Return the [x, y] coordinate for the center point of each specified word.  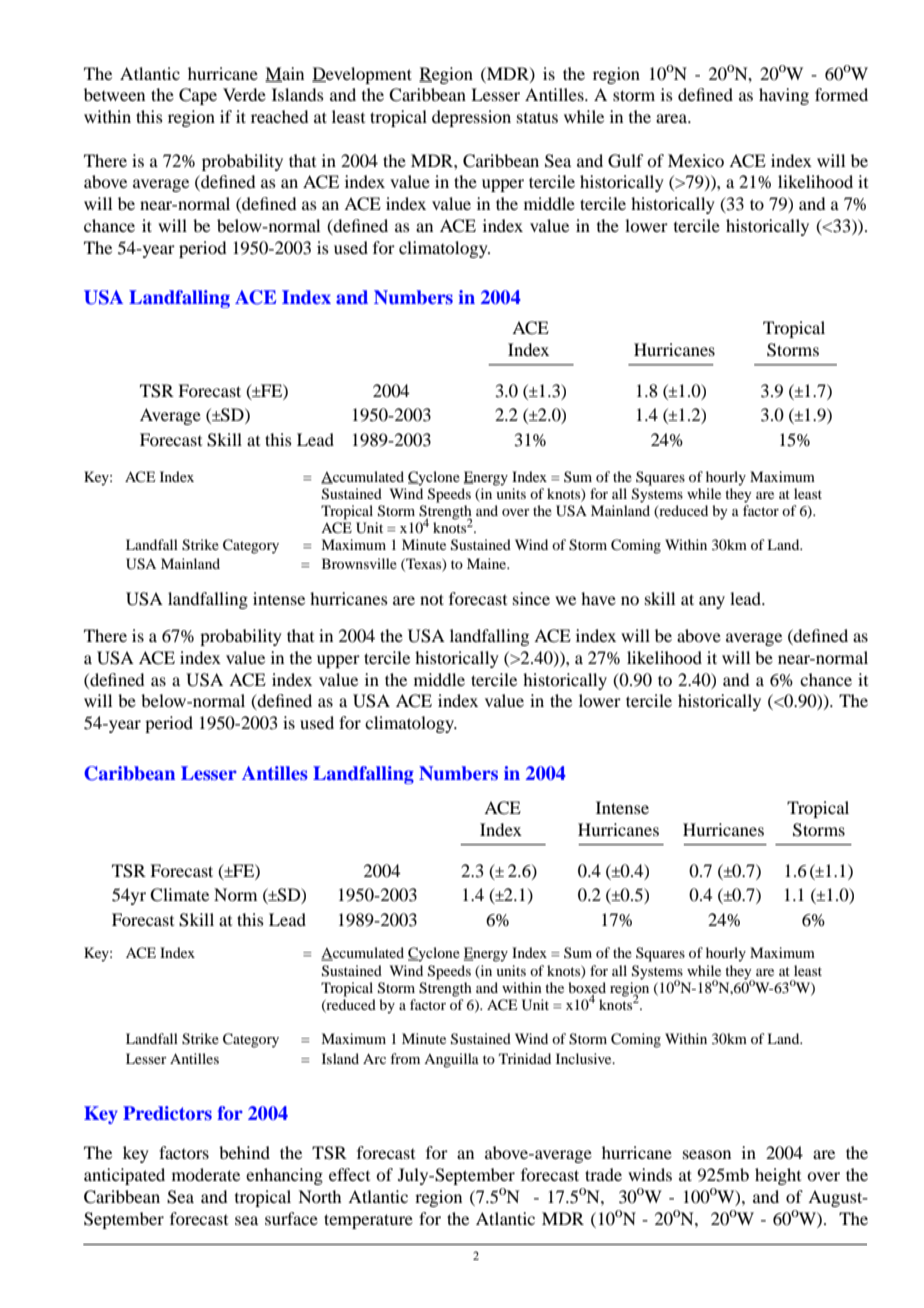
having [784, 96]
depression [471, 118]
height [778, 1176]
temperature [368, 1221]
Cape [198, 96]
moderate [206, 1174]
